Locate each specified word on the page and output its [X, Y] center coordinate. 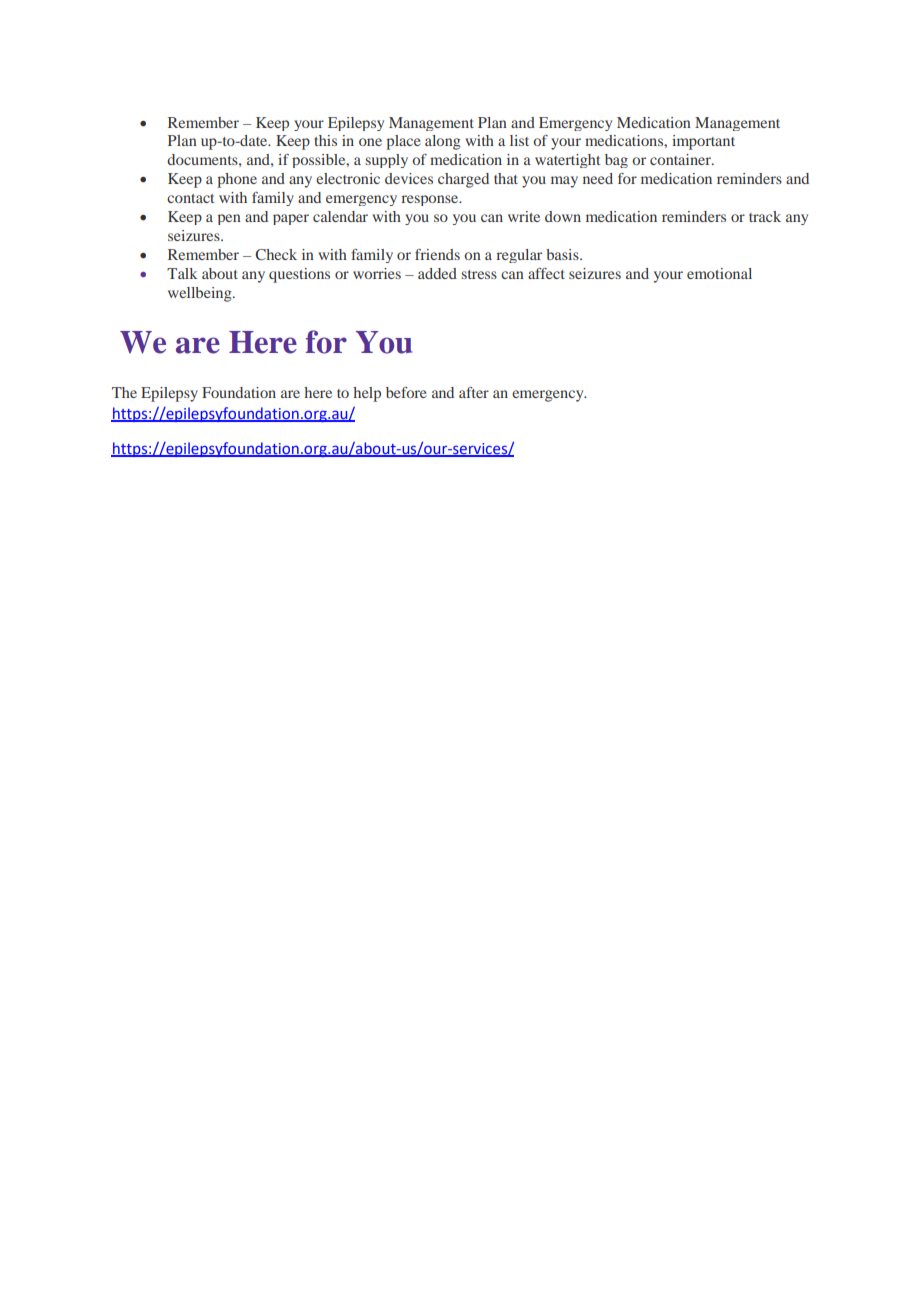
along [443, 142]
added [437, 273]
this [325, 140]
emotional [719, 273]
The [124, 392]
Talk [182, 273]
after [474, 392]
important [703, 142]
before [406, 392]
